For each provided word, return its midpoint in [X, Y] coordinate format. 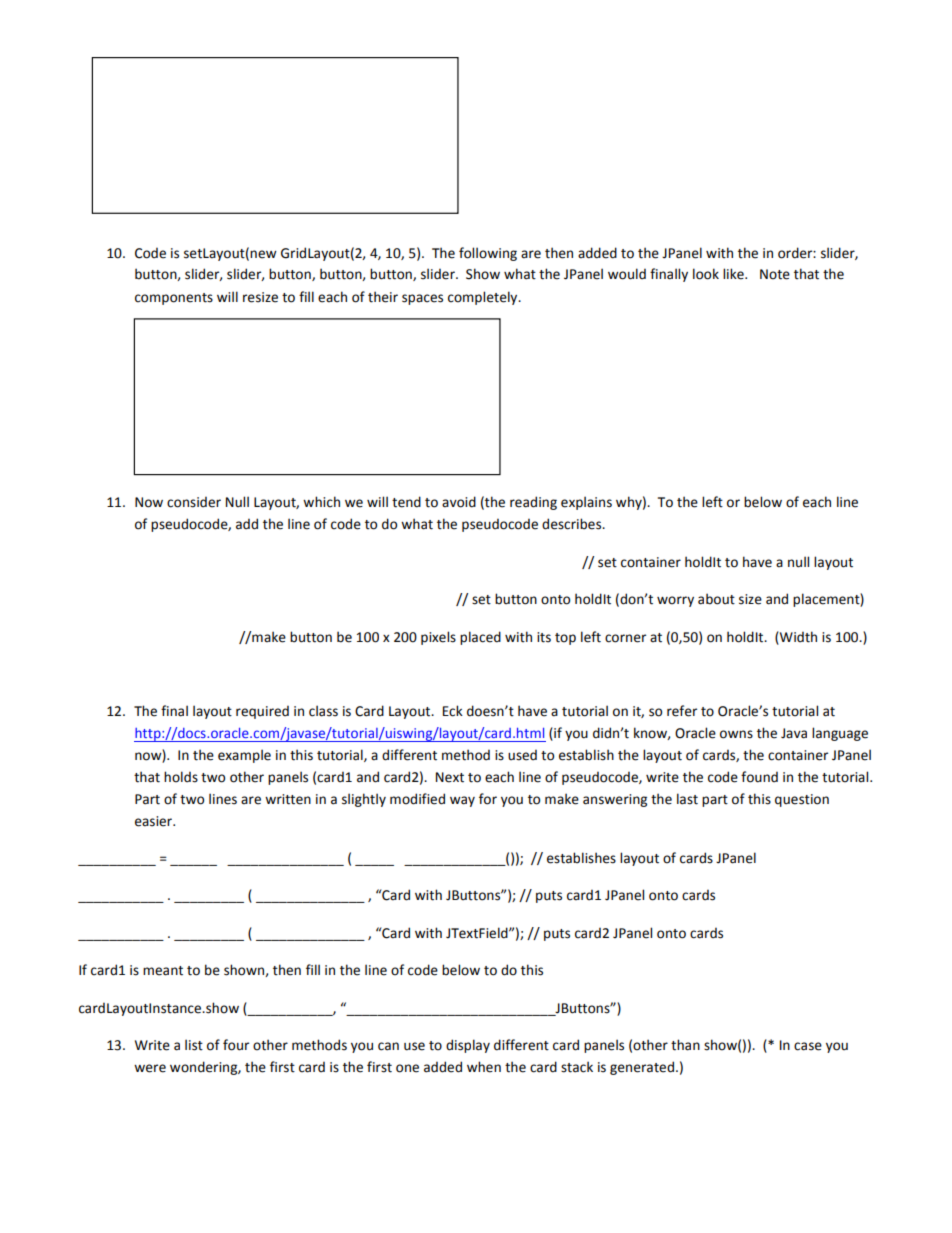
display [468, 1046]
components [174, 299]
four [236, 1045]
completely [484, 298]
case [808, 1046]
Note [775, 274]
